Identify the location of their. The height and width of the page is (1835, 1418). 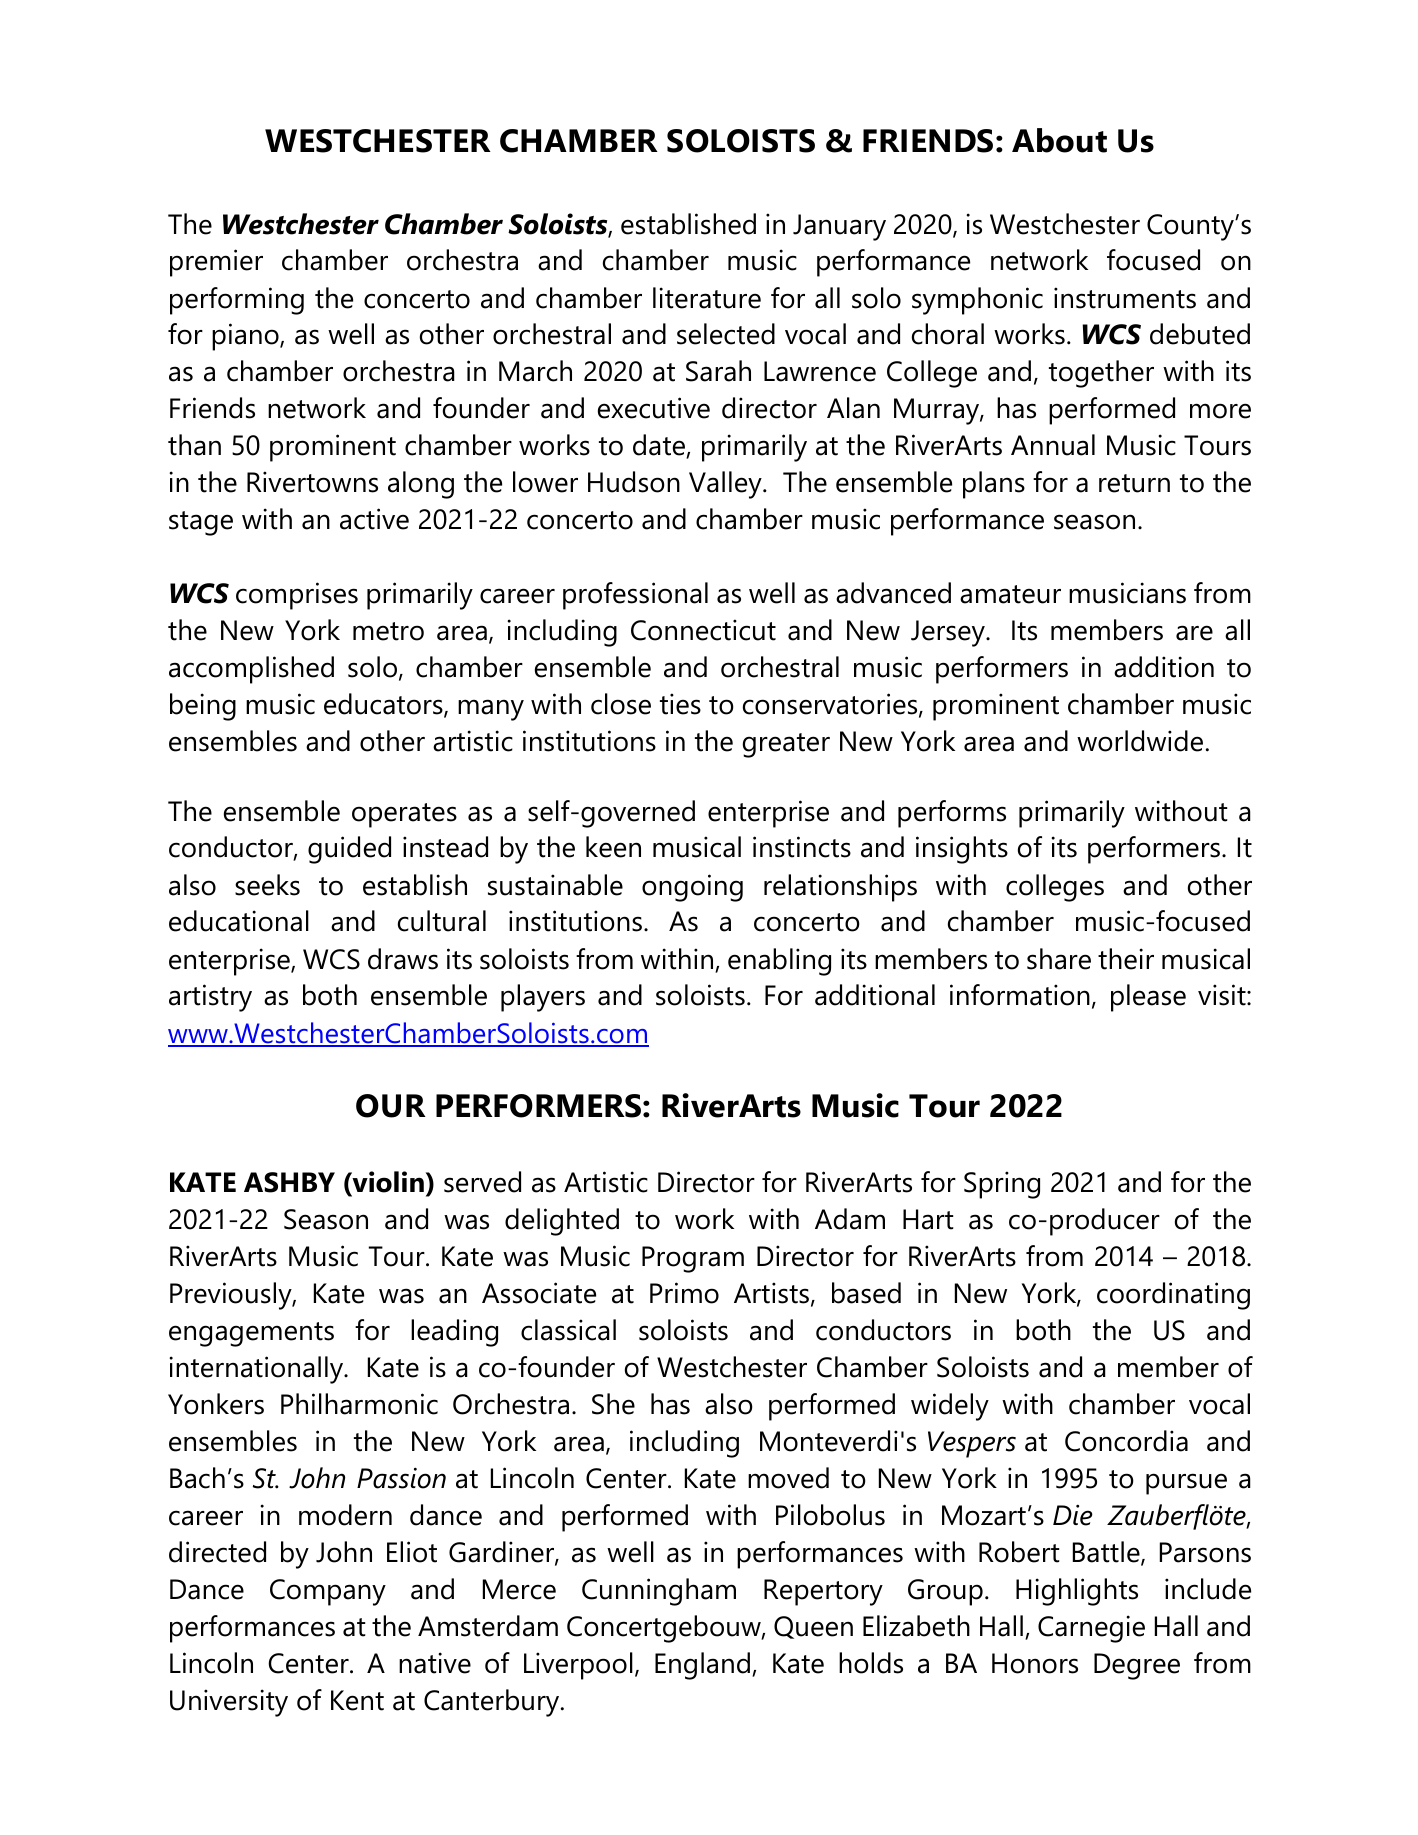
(1126, 959).
